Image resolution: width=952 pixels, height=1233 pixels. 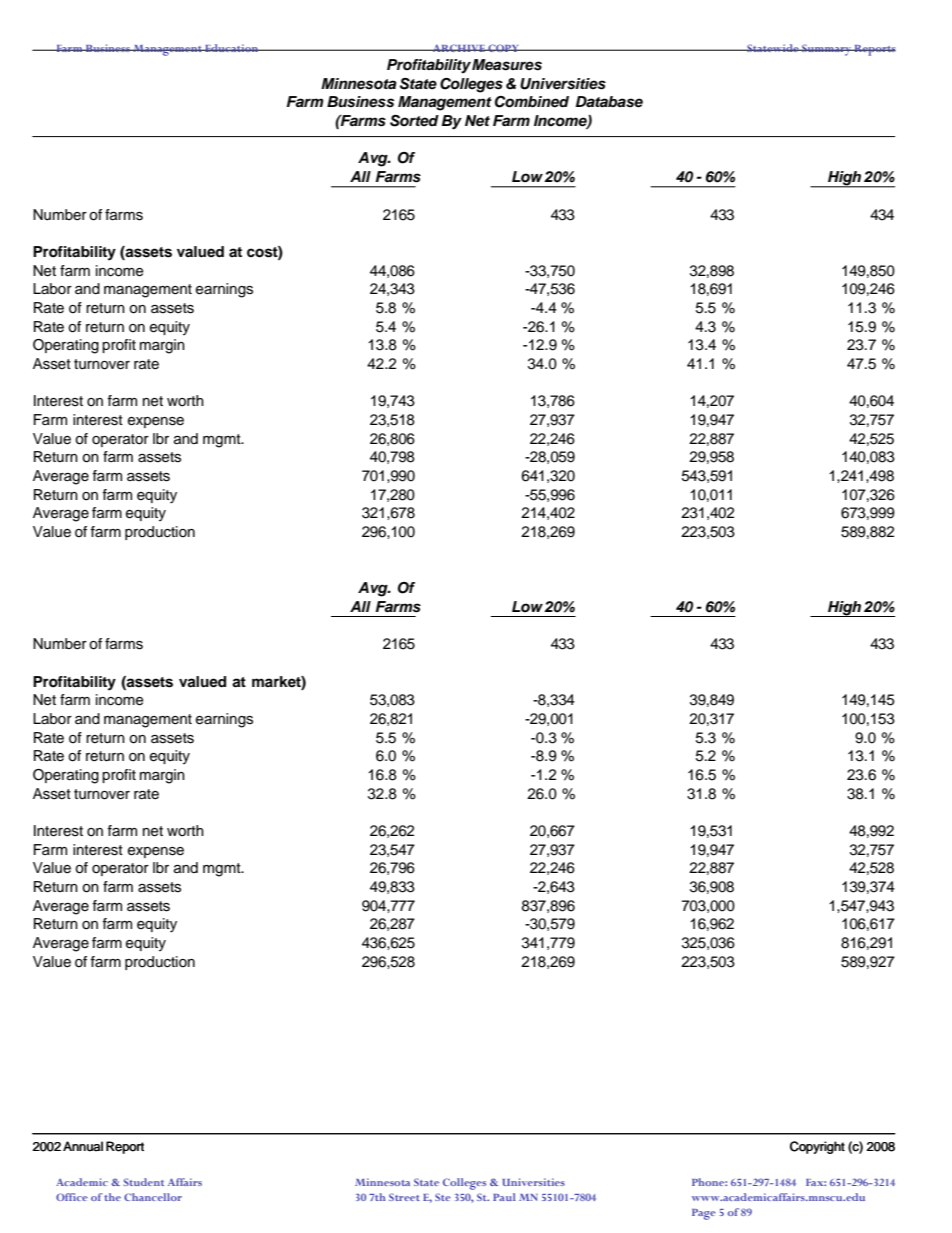 What do you see at coordinates (414, 121) in the image?
I see `Sorted` at bounding box center [414, 121].
